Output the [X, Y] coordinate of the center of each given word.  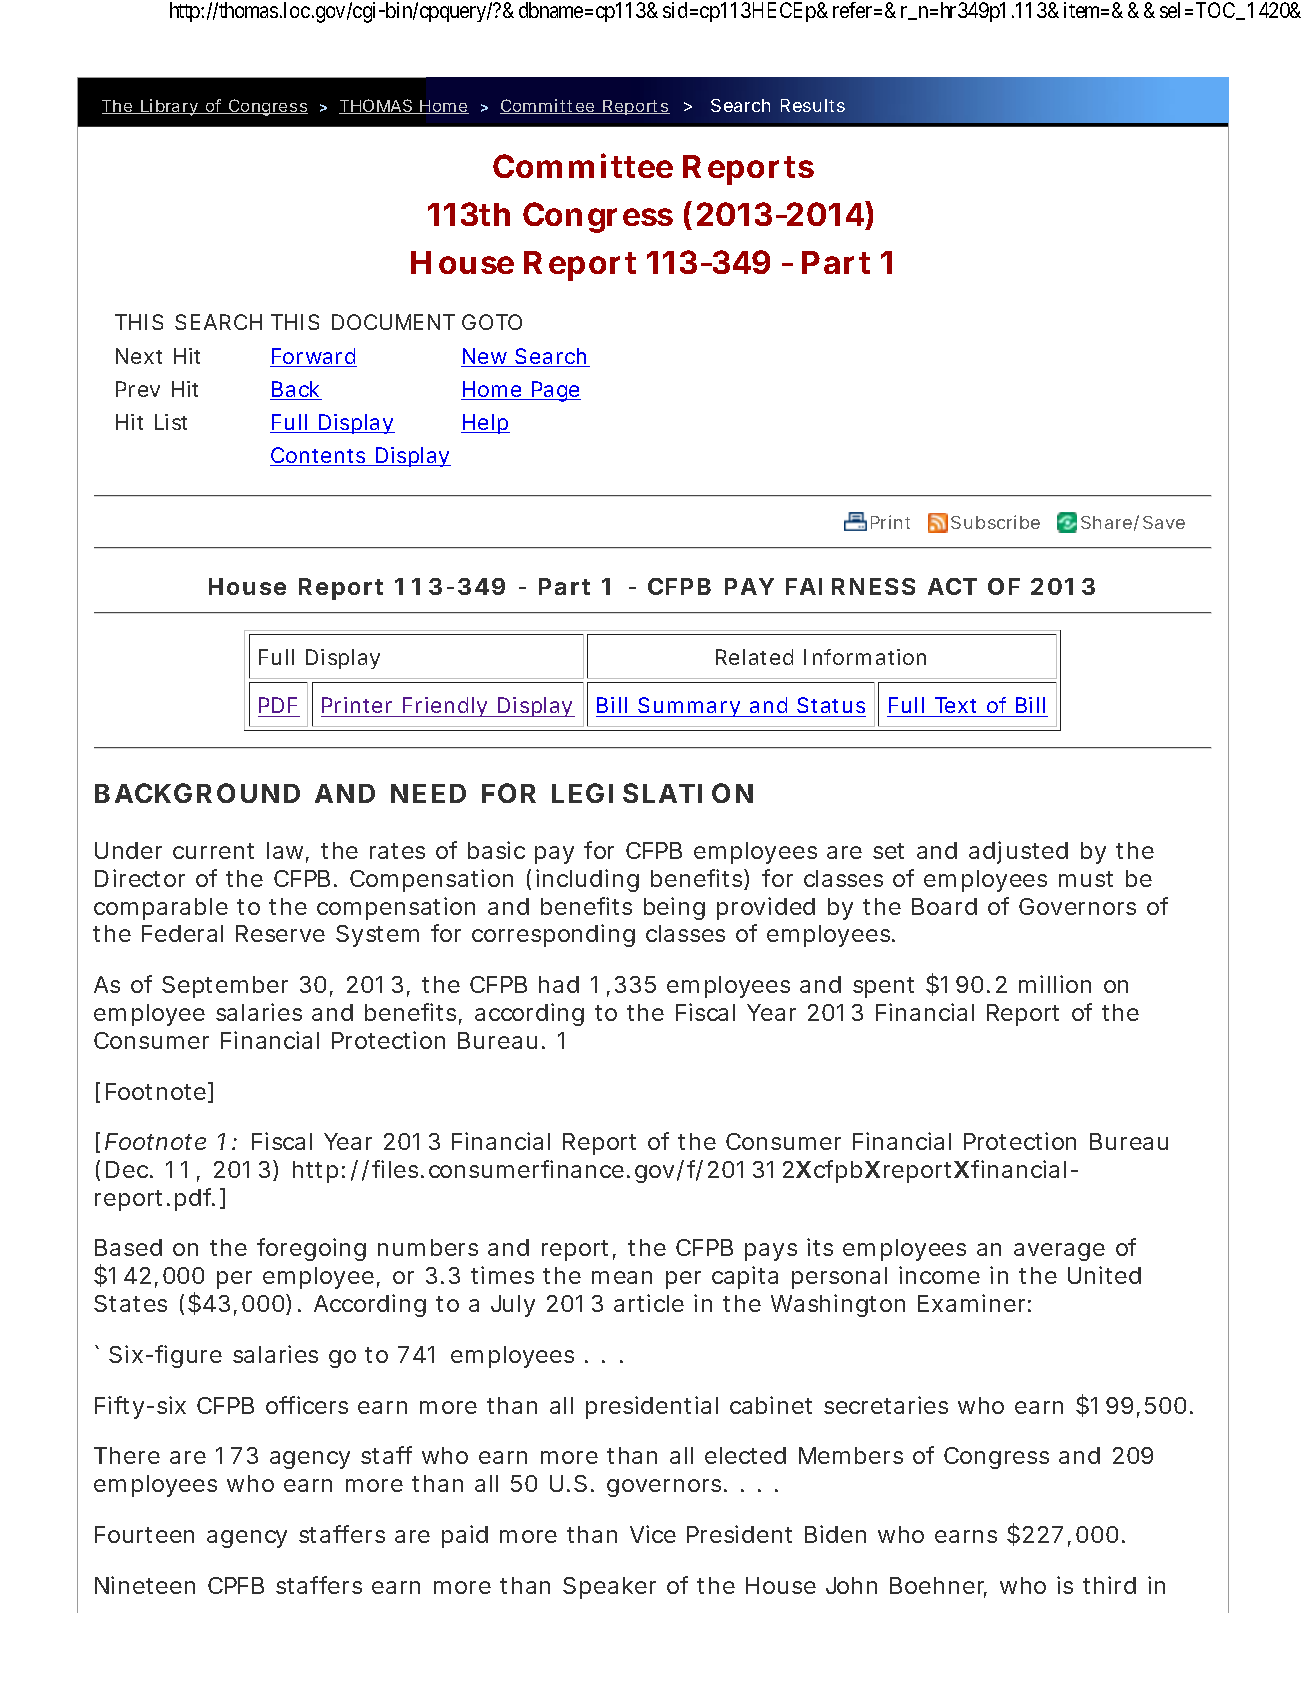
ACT [952, 586]
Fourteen [144, 1534]
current [213, 851]
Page [555, 391]
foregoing [311, 1249]
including [587, 880]
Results [813, 105]
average [1059, 1252]
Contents [319, 456]
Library [169, 107]
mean [622, 1277]
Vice [653, 1534]
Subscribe [995, 522]
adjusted [1018, 852]
